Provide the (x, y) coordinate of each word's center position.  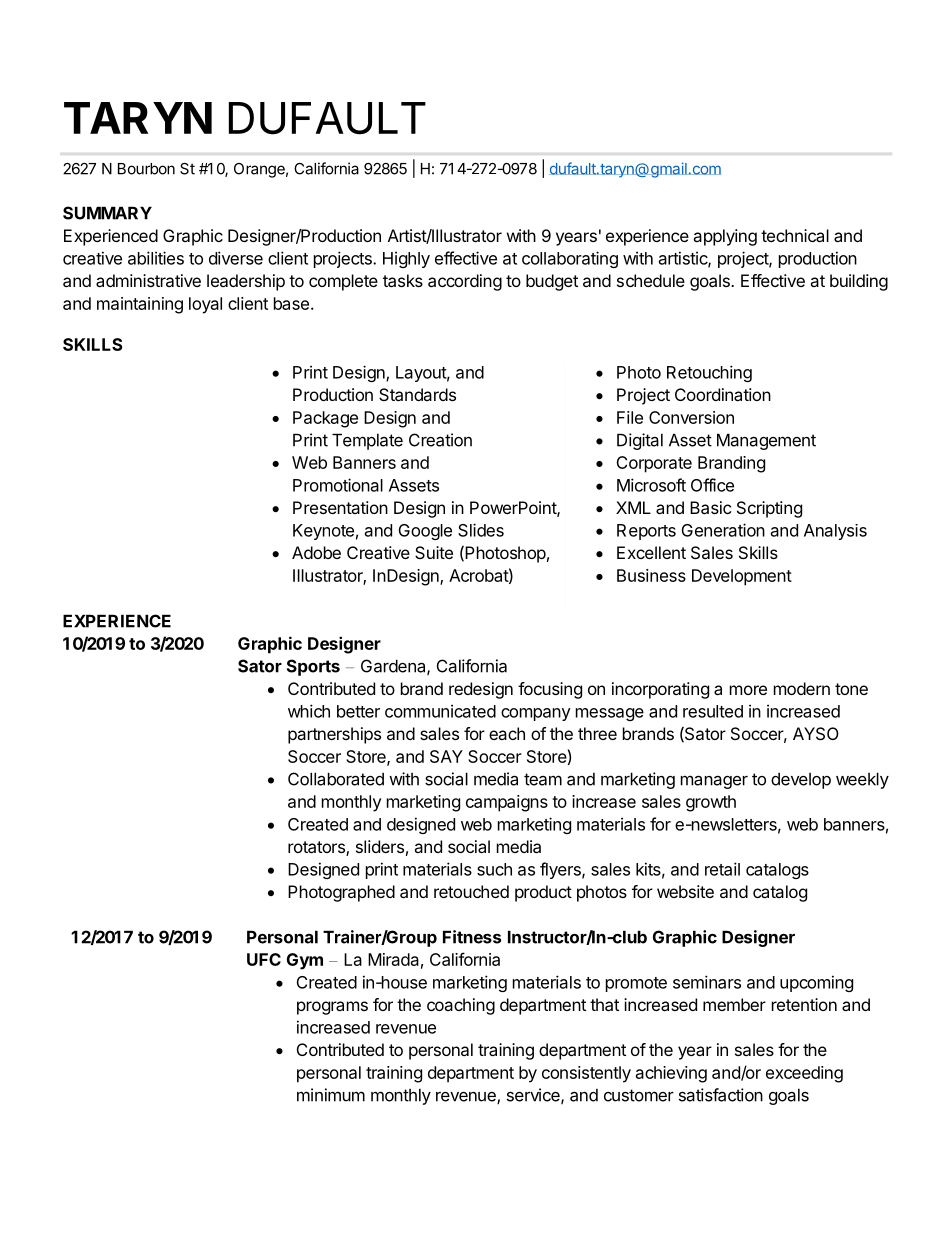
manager (714, 782)
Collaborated (336, 779)
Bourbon (146, 169)
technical (795, 235)
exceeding (804, 1074)
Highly (406, 259)
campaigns (507, 803)
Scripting (769, 509)
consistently (586, 1074)
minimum (331, 1095)
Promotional (338, 485)
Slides (481, 530)
